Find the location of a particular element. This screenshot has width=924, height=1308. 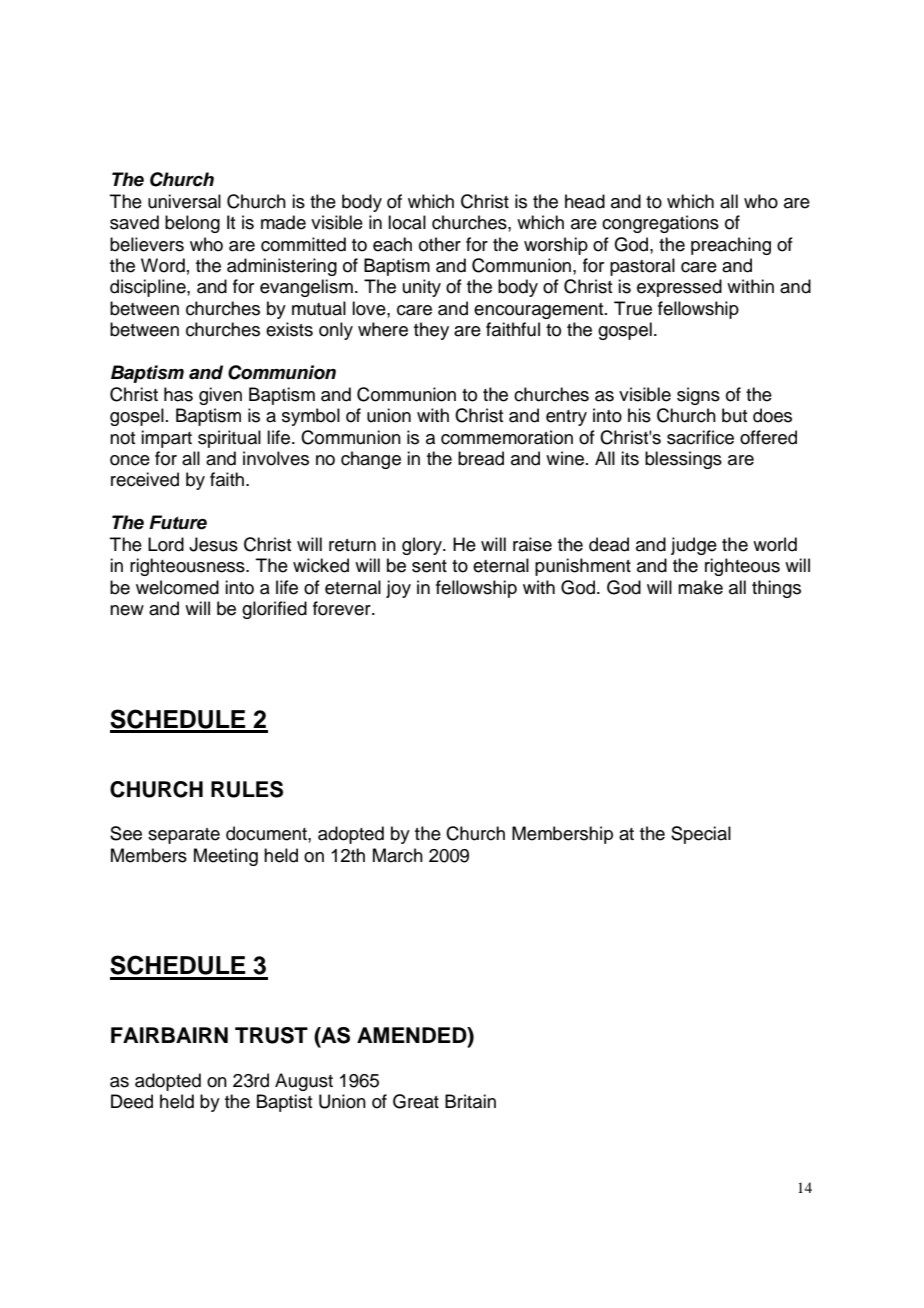

Meeting is located at coordinates (226, 857).
